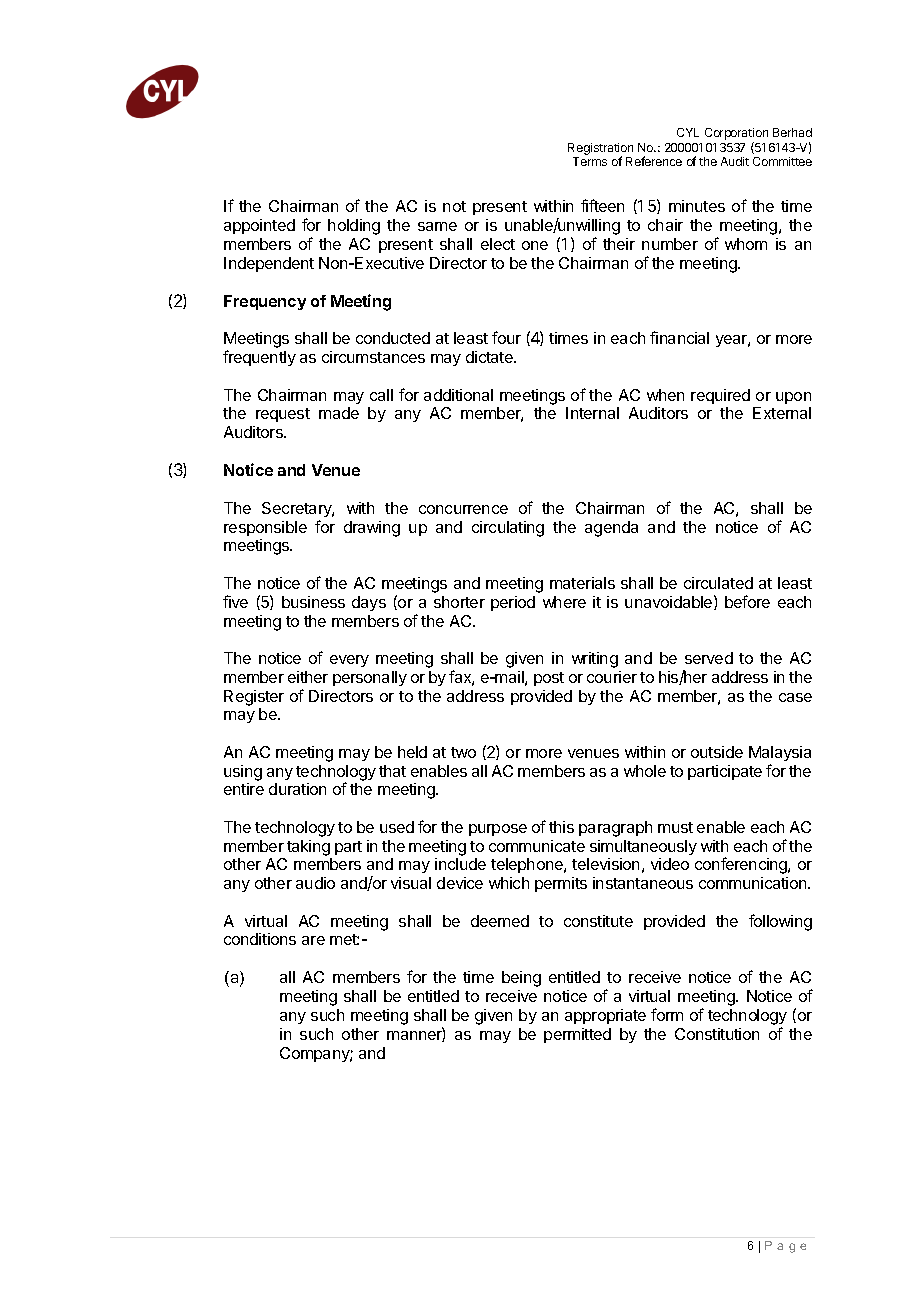 Image resolution: width=924 pixels, height=1308 pixels. Describe the element at coordinates (313, 940) in the screenshot. I see `are` at that location.
